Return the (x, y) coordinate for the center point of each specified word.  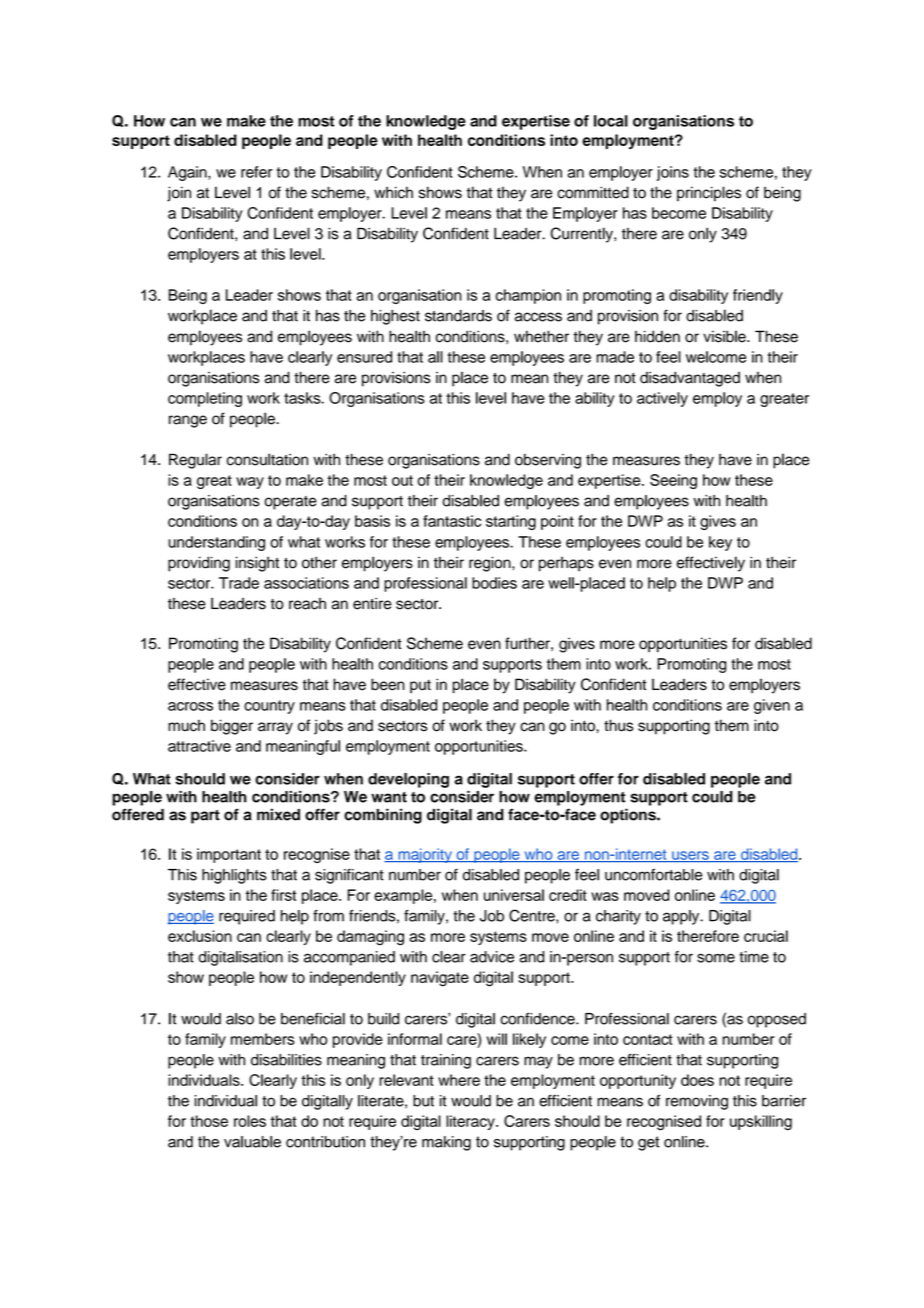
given (772, 706)
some (716, 958)
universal (514, 895)
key (720, 543)
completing (205, 399)
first (283, 895)
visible (725, 336)
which (393, 192)
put (420, 687)
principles (709, 194)
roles (250, 1121)
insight (257, 564)
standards (458, 316)
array (275, 728)
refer (257, 172)
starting (511, 522)
